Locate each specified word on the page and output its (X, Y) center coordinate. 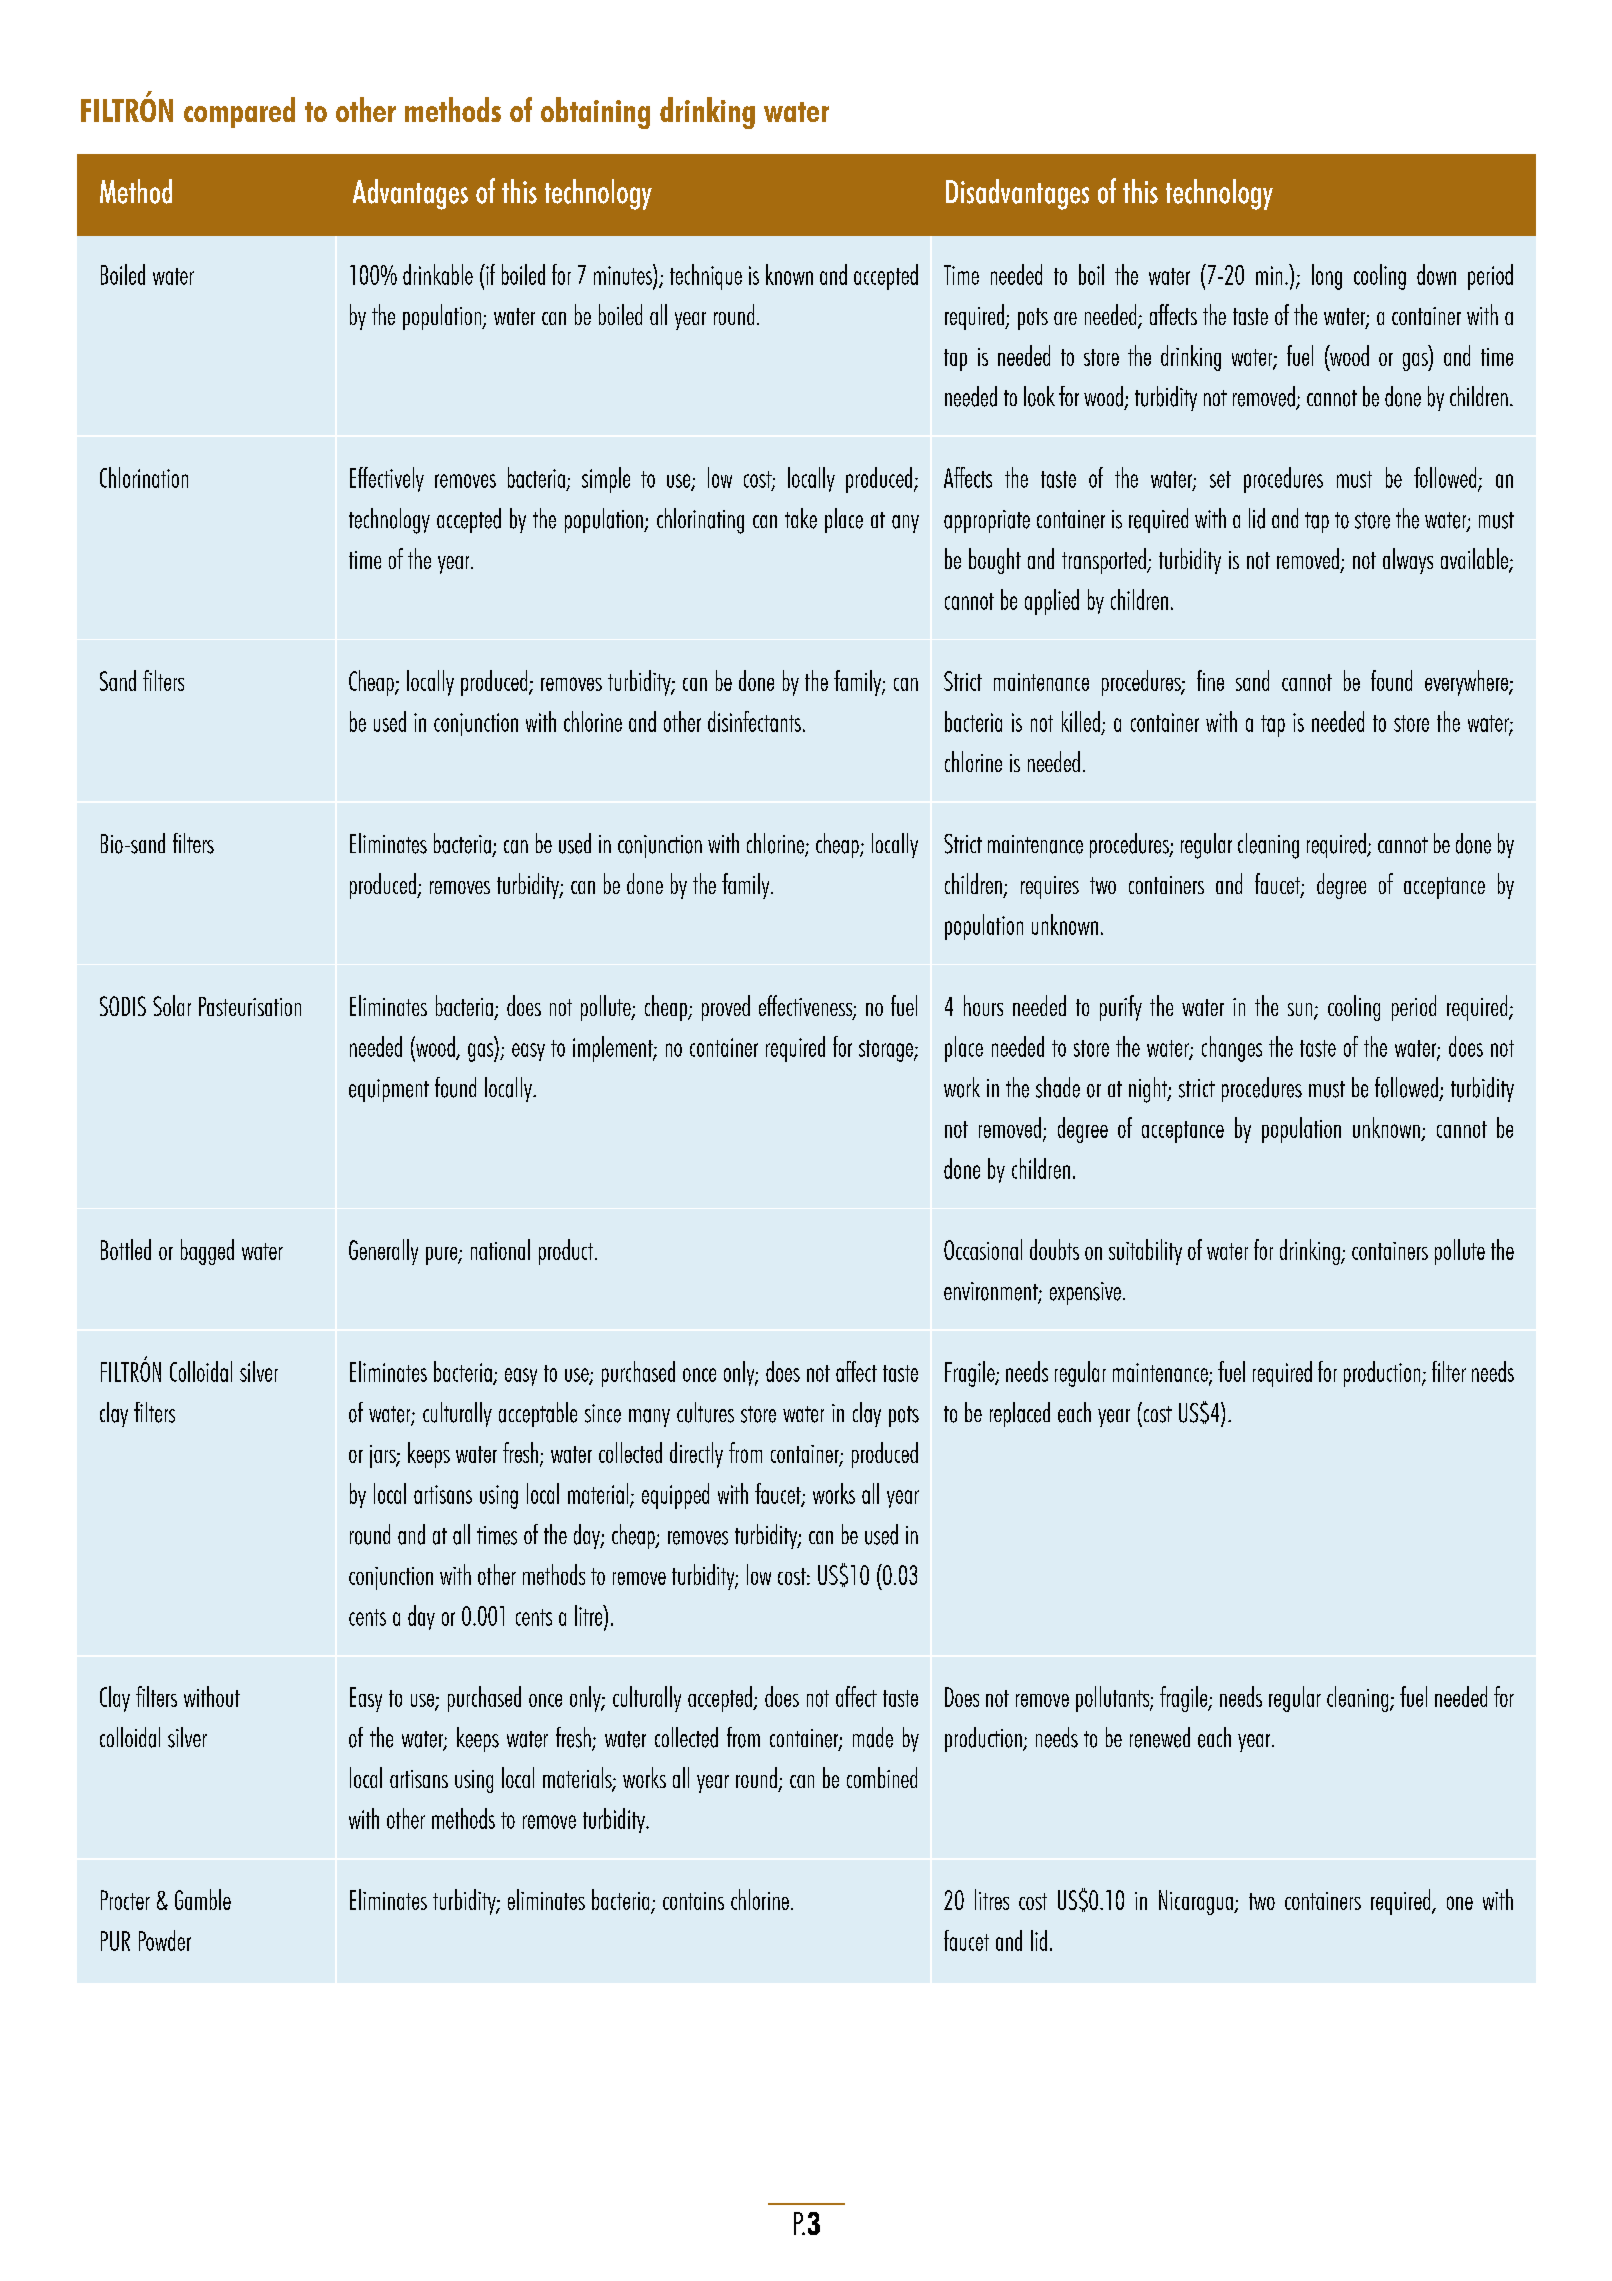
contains (693, 1901)
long (1327, 277)
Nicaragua (1197, 1902)
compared (239, 112)
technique (706, 277)
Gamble (203, 1899)
